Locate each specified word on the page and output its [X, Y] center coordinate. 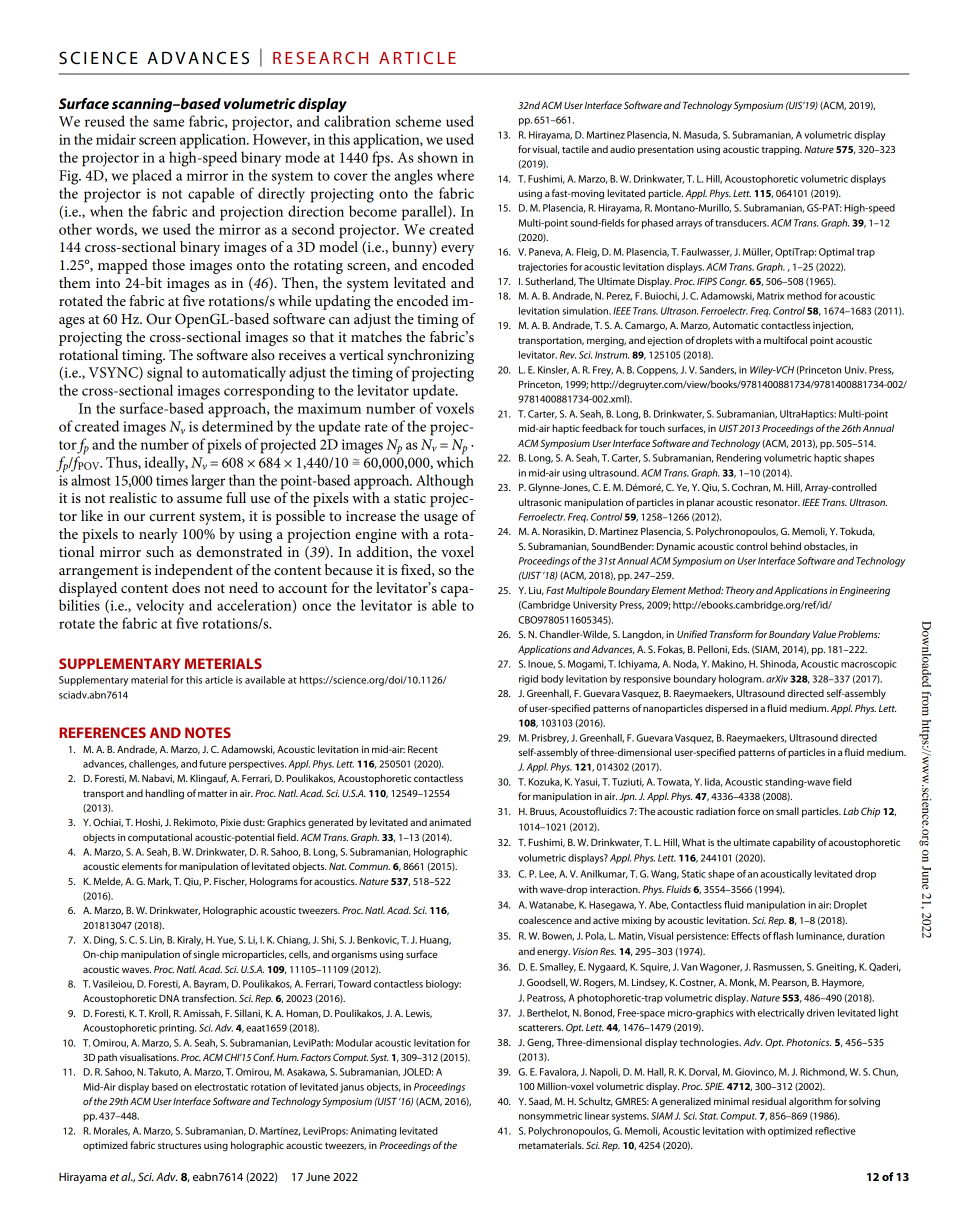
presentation [666, 150]
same [168, 123]
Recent [423, 749]
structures [179, 1146]
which [455, 461]
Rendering [738, 459]
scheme [418, 121]
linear [597, 1116]
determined [237, 426]
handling [164, 794]
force [749, 811]
